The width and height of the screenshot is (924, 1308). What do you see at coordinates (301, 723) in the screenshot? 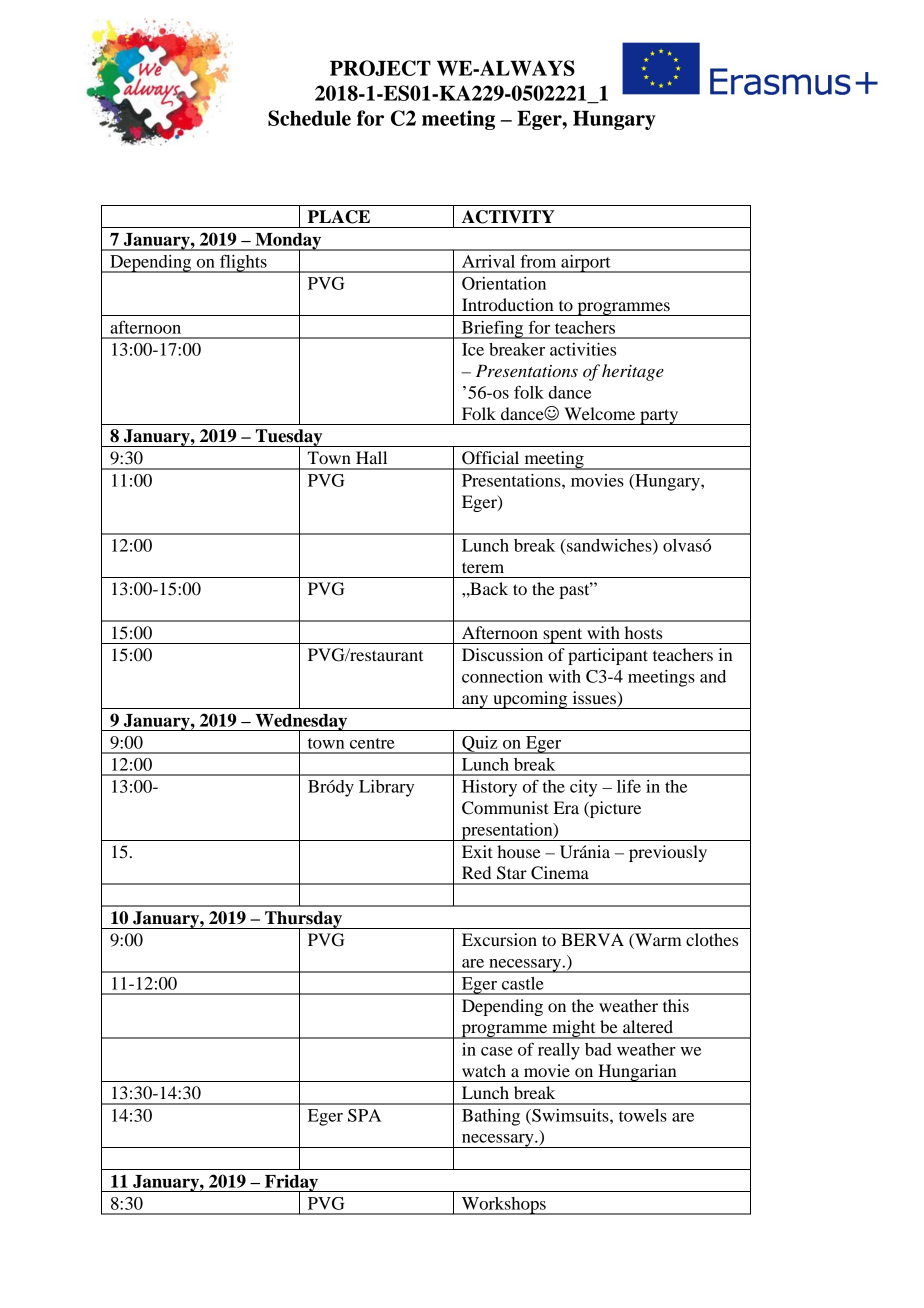
I see `Wednesday` at bounding box center [301, 723].
